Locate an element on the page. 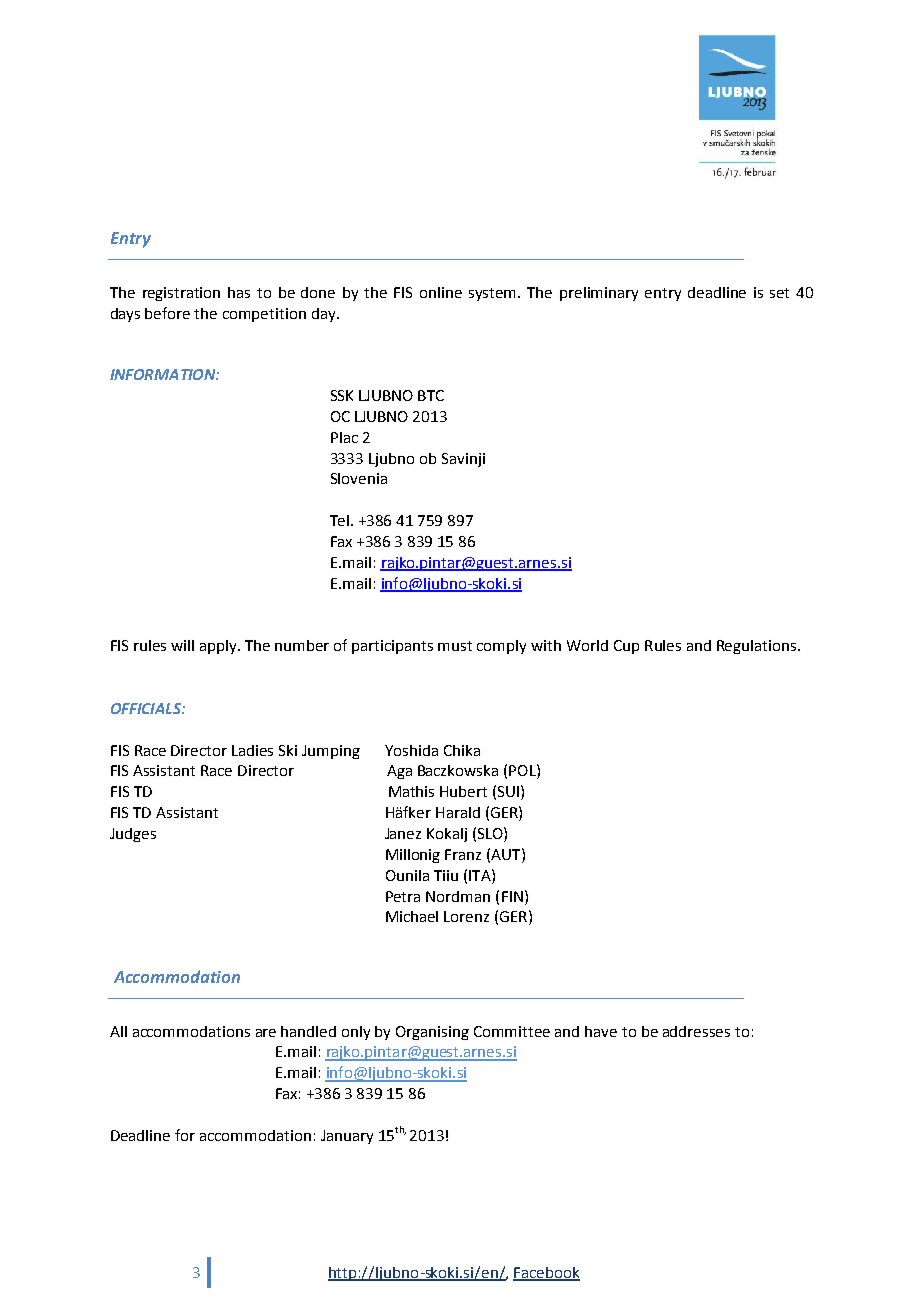 The height and width of the image is (1308, 924). set is located at coordinates (779, 293).
